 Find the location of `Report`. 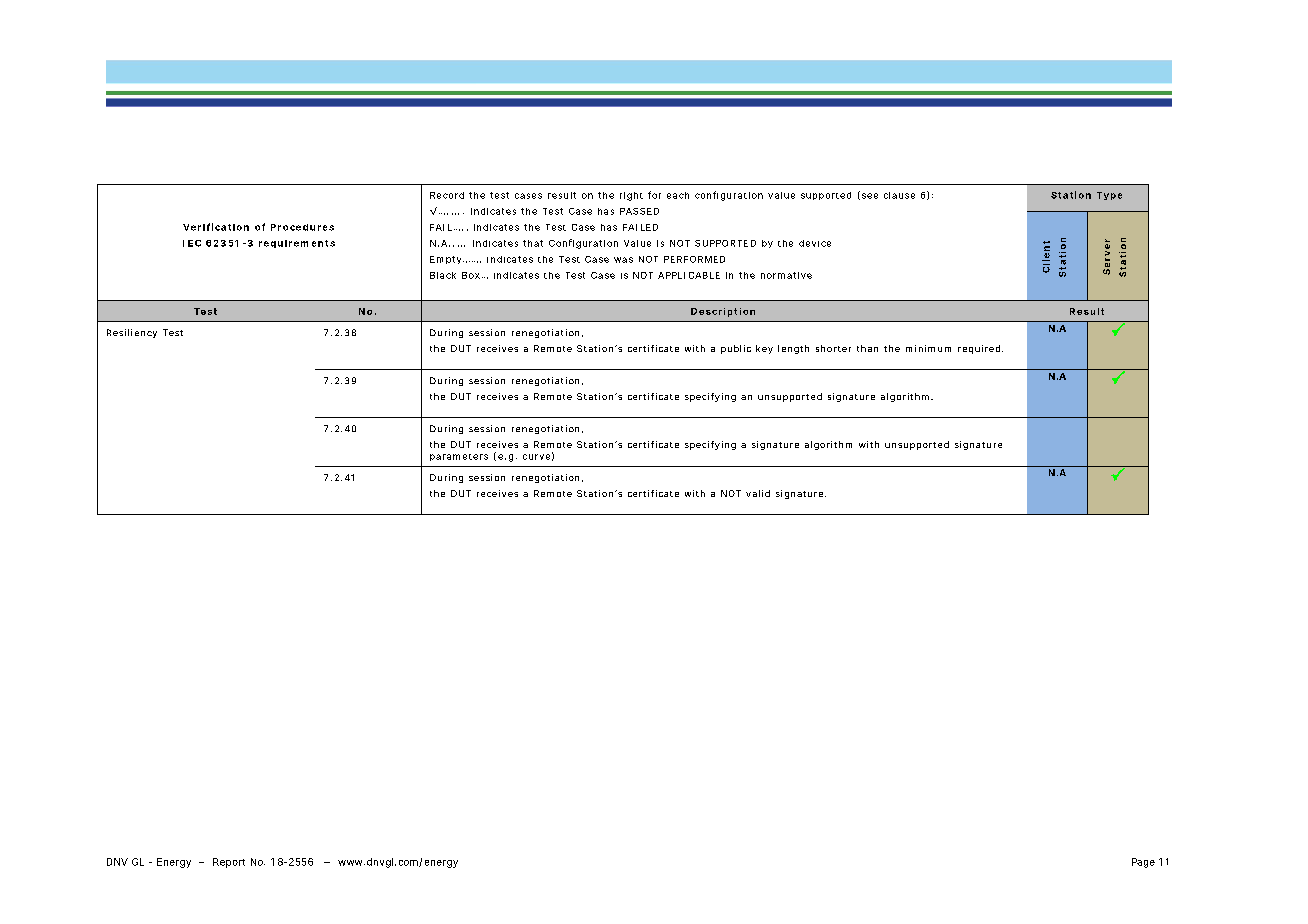

Report is located at coordinates (229, 863).
